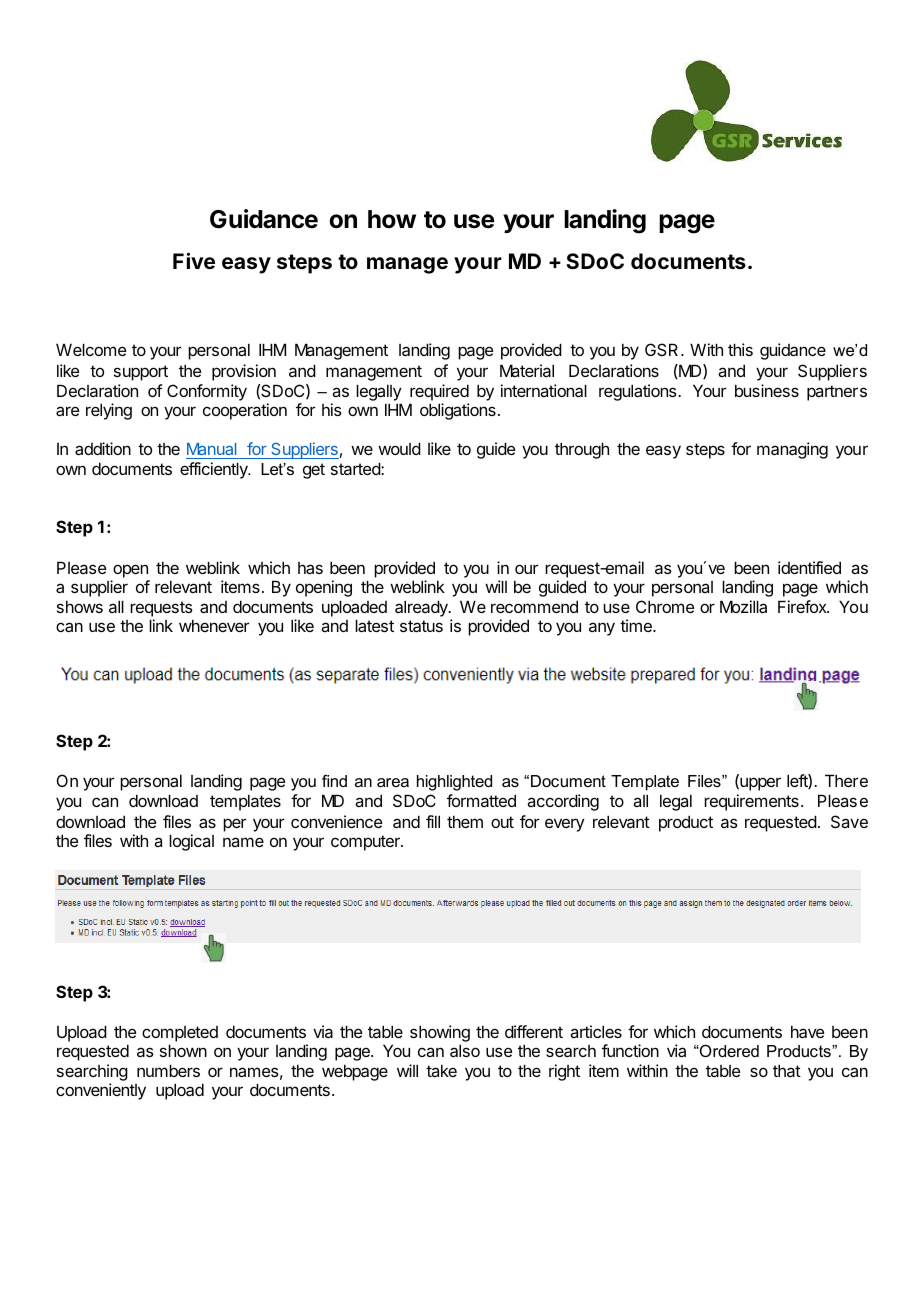  What do you see at coordinates (422, 608) in the screenshot?
I see `already` at bounding box center [422, 608].
